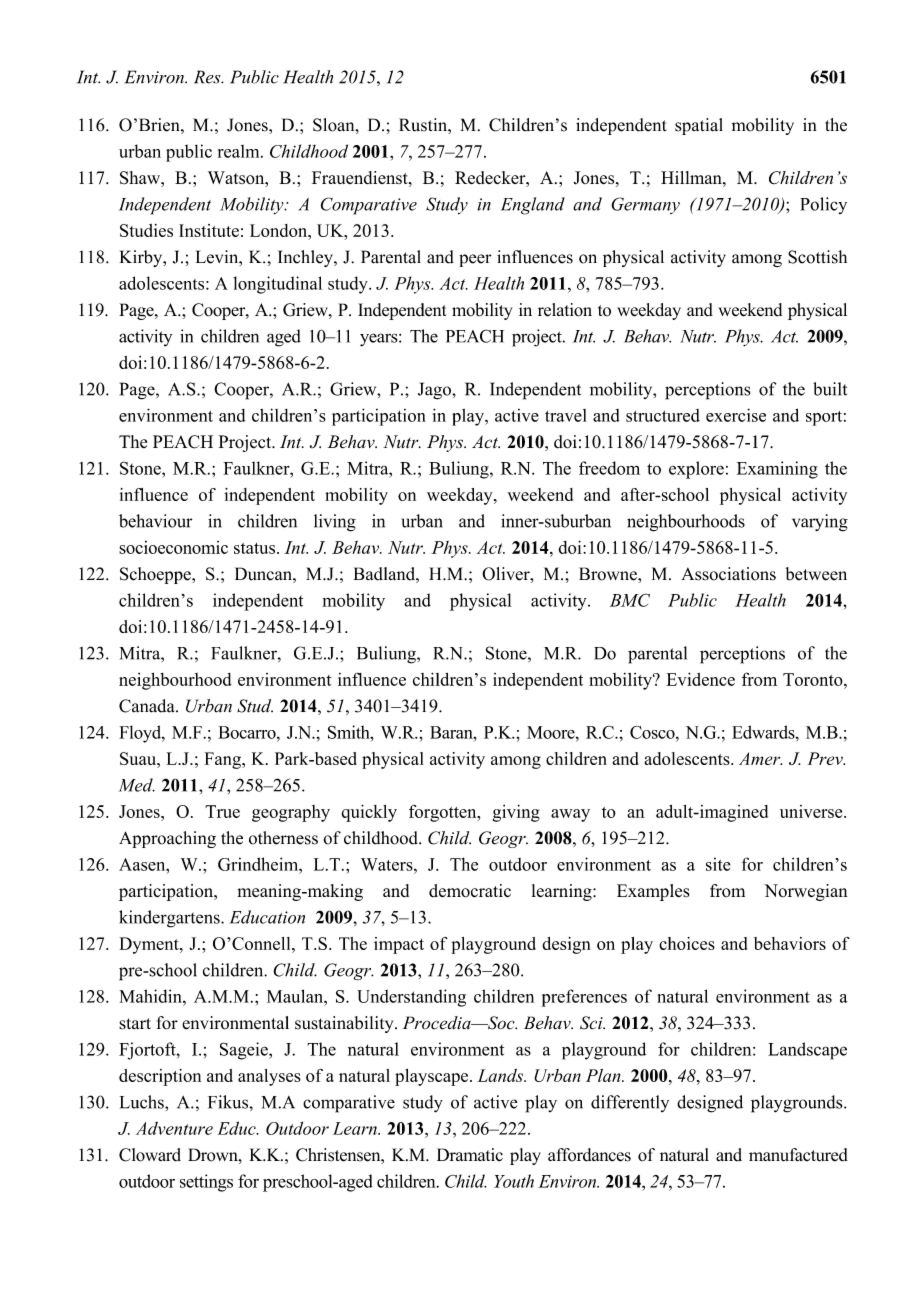 This screenshot has height=1308, width=924. Describe the element at coordinates (533, 206) in the screenshot. I see `England` at that location.
